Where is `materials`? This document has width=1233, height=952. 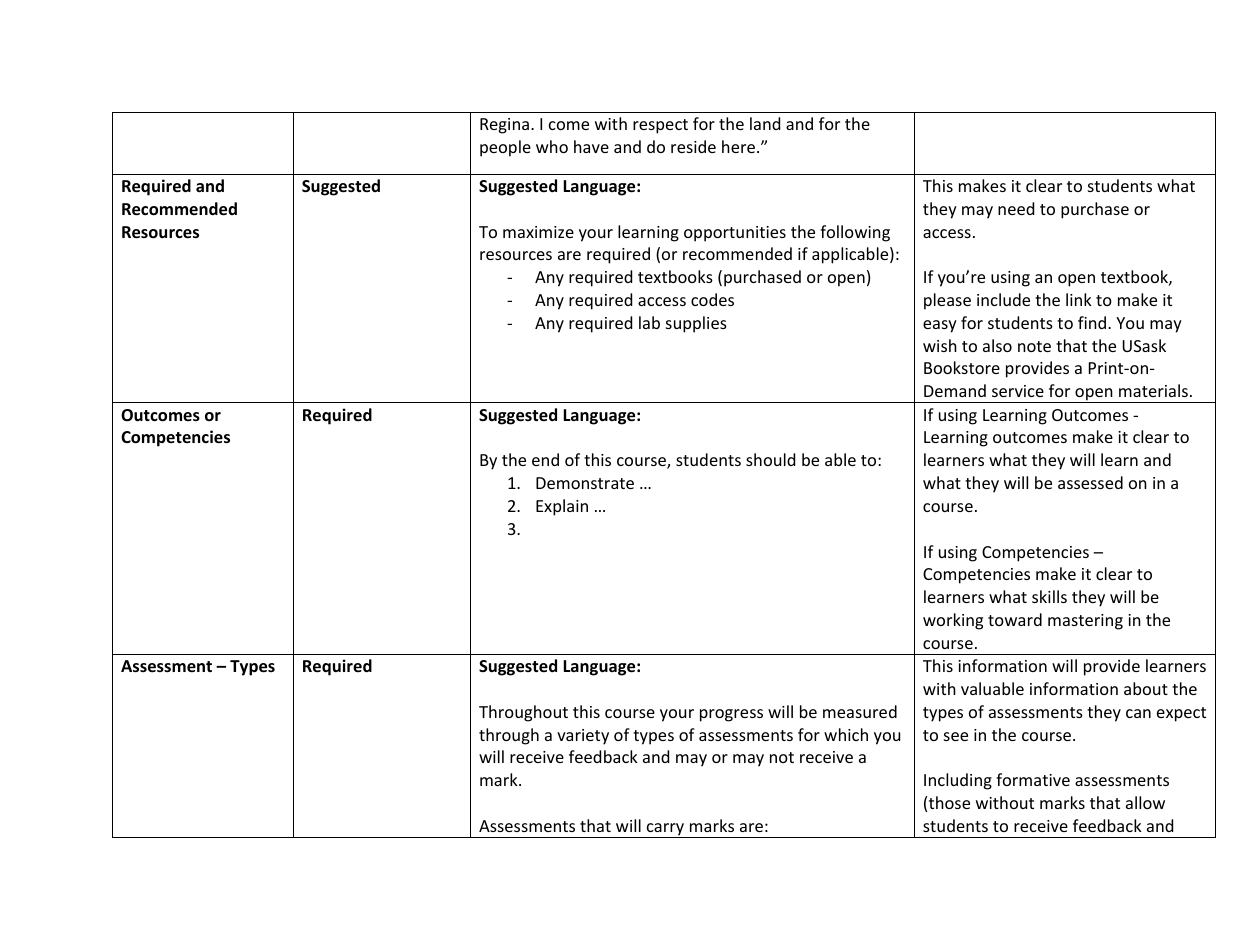
materials is located at coordinates (1153, 390).
